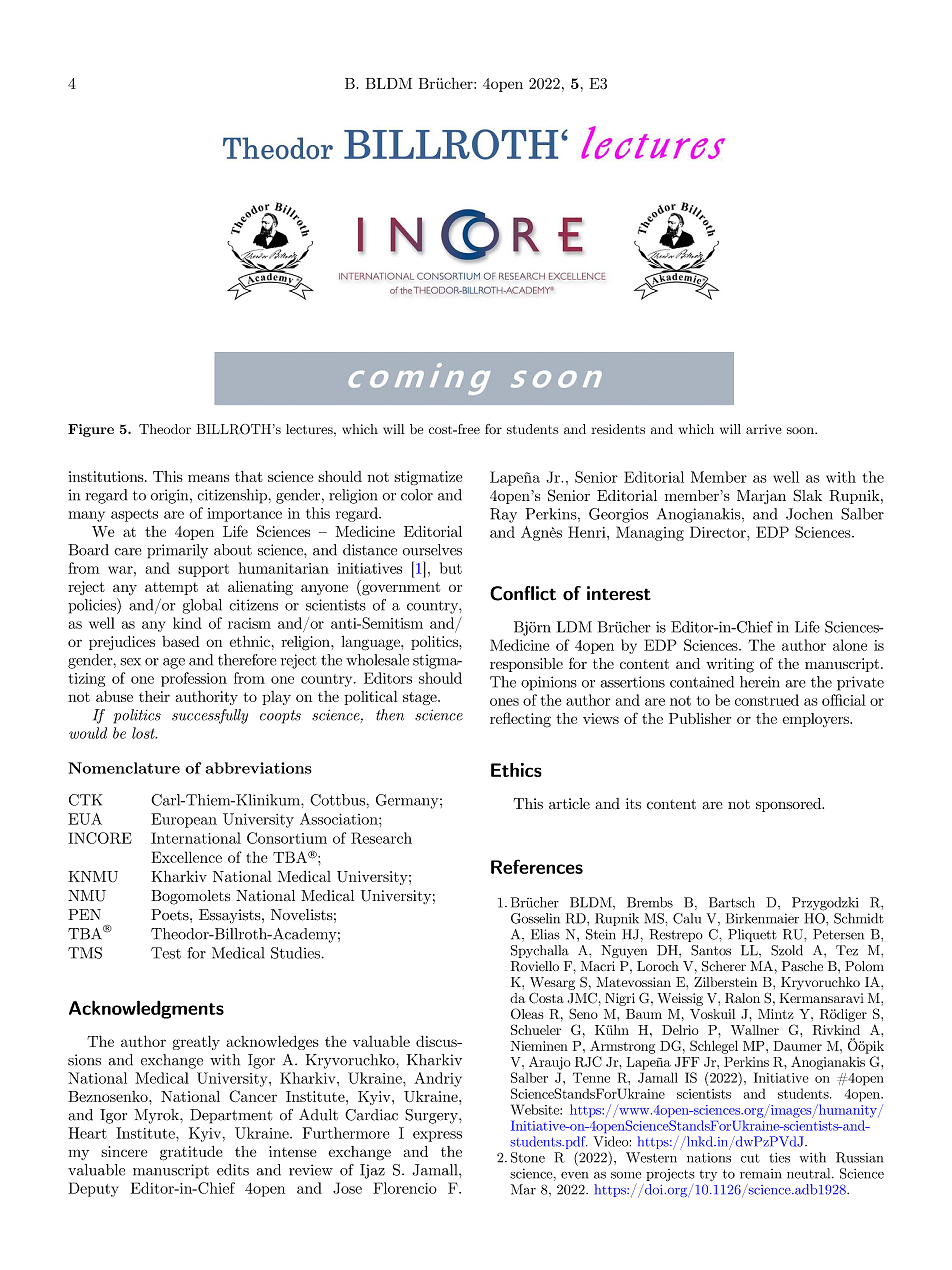 This screenshot has height=1270, width=952. What do you see at coordinates (504, 702) in the screenshot?
I see `ones` at bounding box center [504, 702].
